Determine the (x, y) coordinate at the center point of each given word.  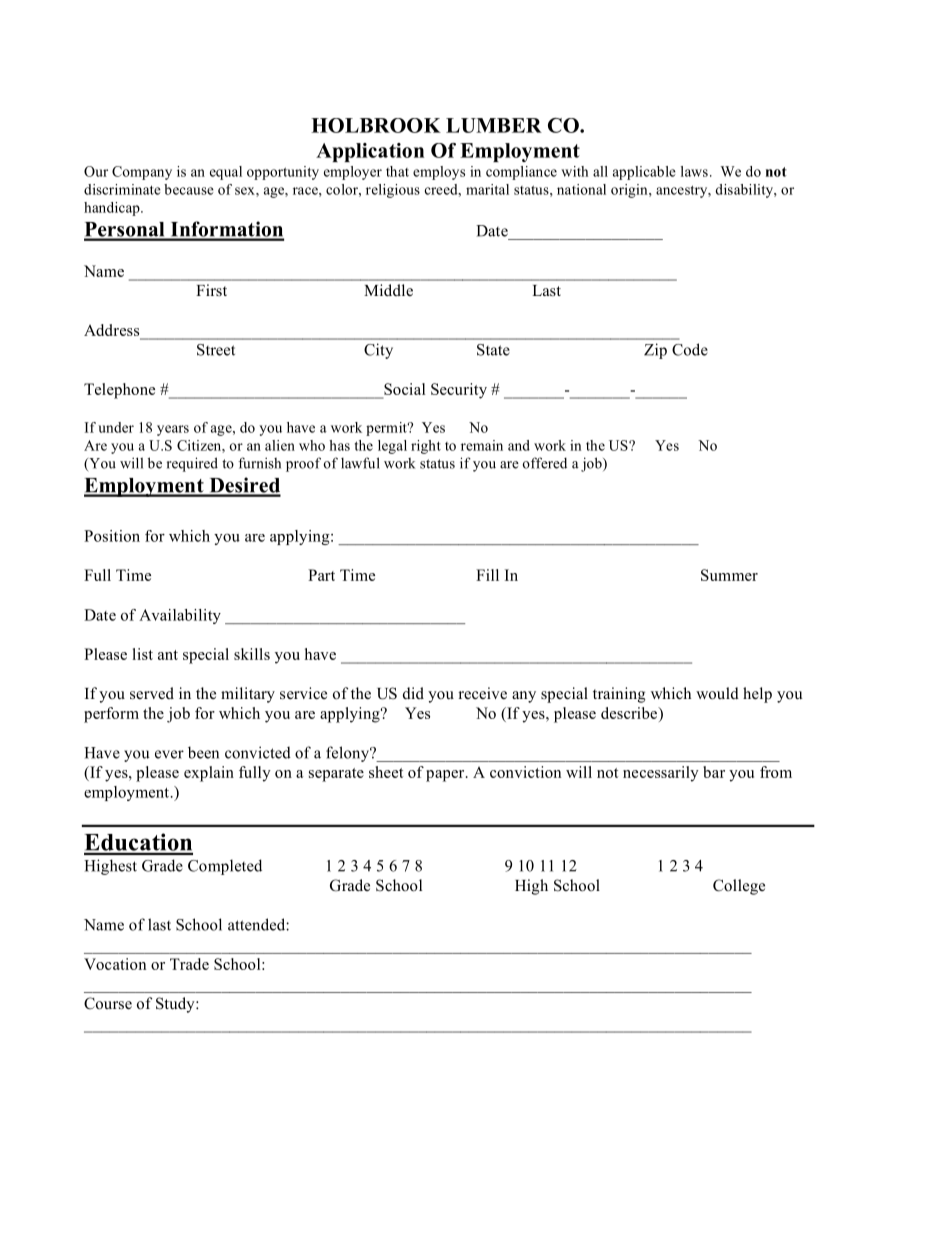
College (739, 887)
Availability (180, 616)
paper (446, 776)
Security (459, 391)
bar (714, 772)
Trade (189, 964)
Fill (487, 575)
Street (216, 350)
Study (176, 1005)
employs (439, 173)
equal (226, 173)
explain (209, 774)
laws (694, 171)
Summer (729, 575)
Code (690, 349)
